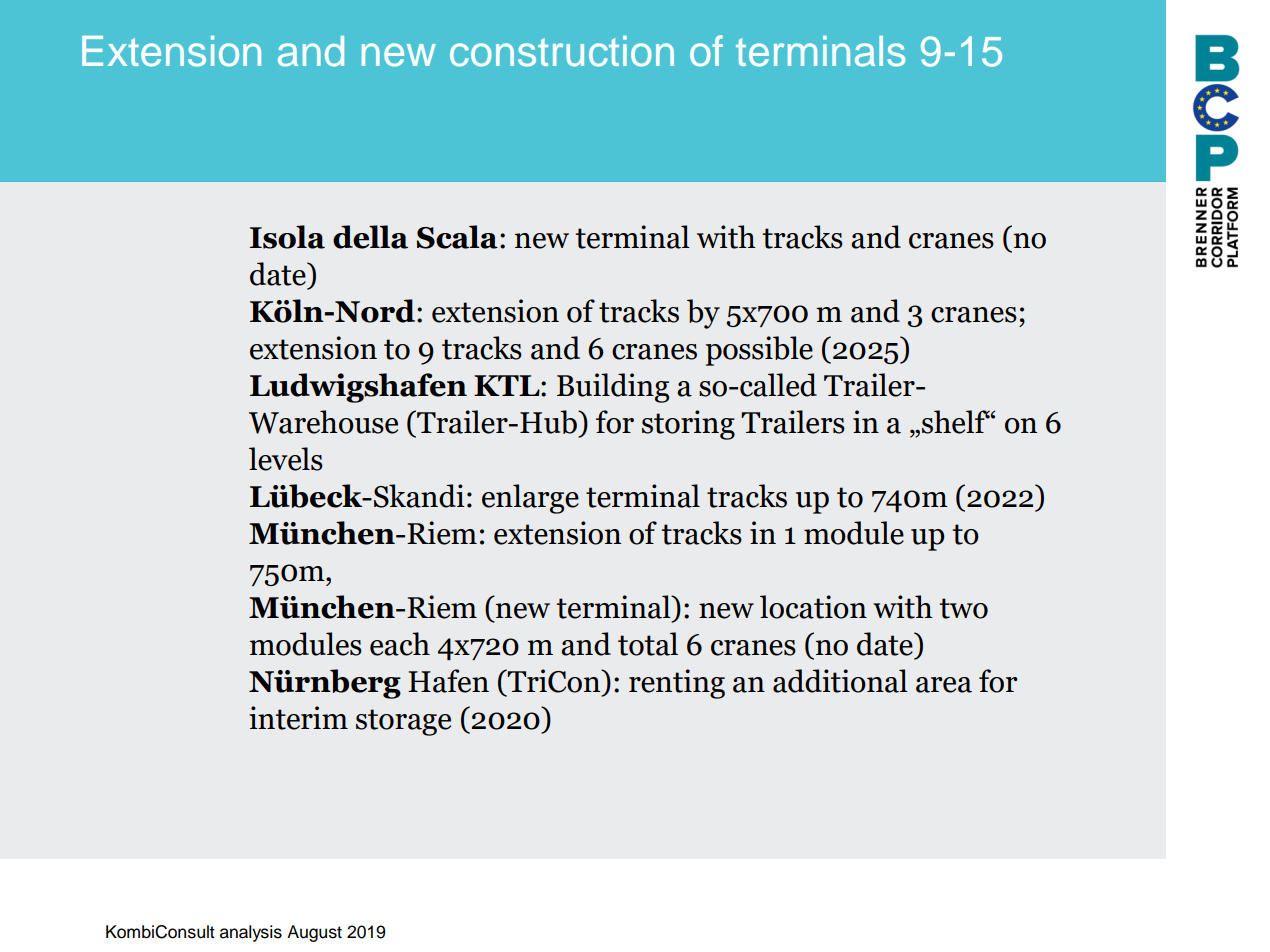  Describe the element at coordinates (314, 933) in the screenshot. I see `August` at that location.
